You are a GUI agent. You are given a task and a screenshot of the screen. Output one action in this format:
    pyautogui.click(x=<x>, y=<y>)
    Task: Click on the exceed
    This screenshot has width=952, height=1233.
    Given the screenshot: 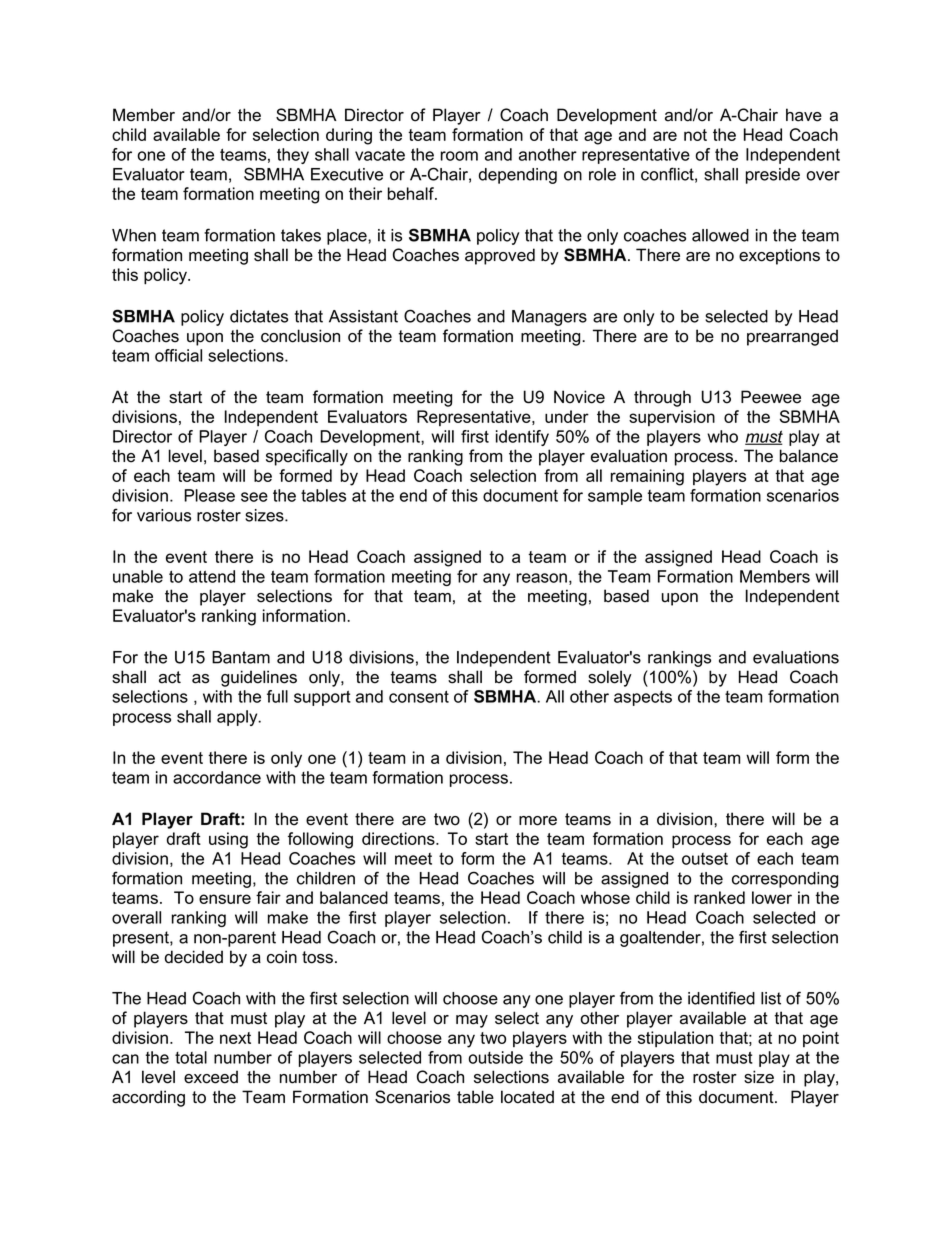 What is the action you would take?
    pyautogui.click(x=211, y=1077)
